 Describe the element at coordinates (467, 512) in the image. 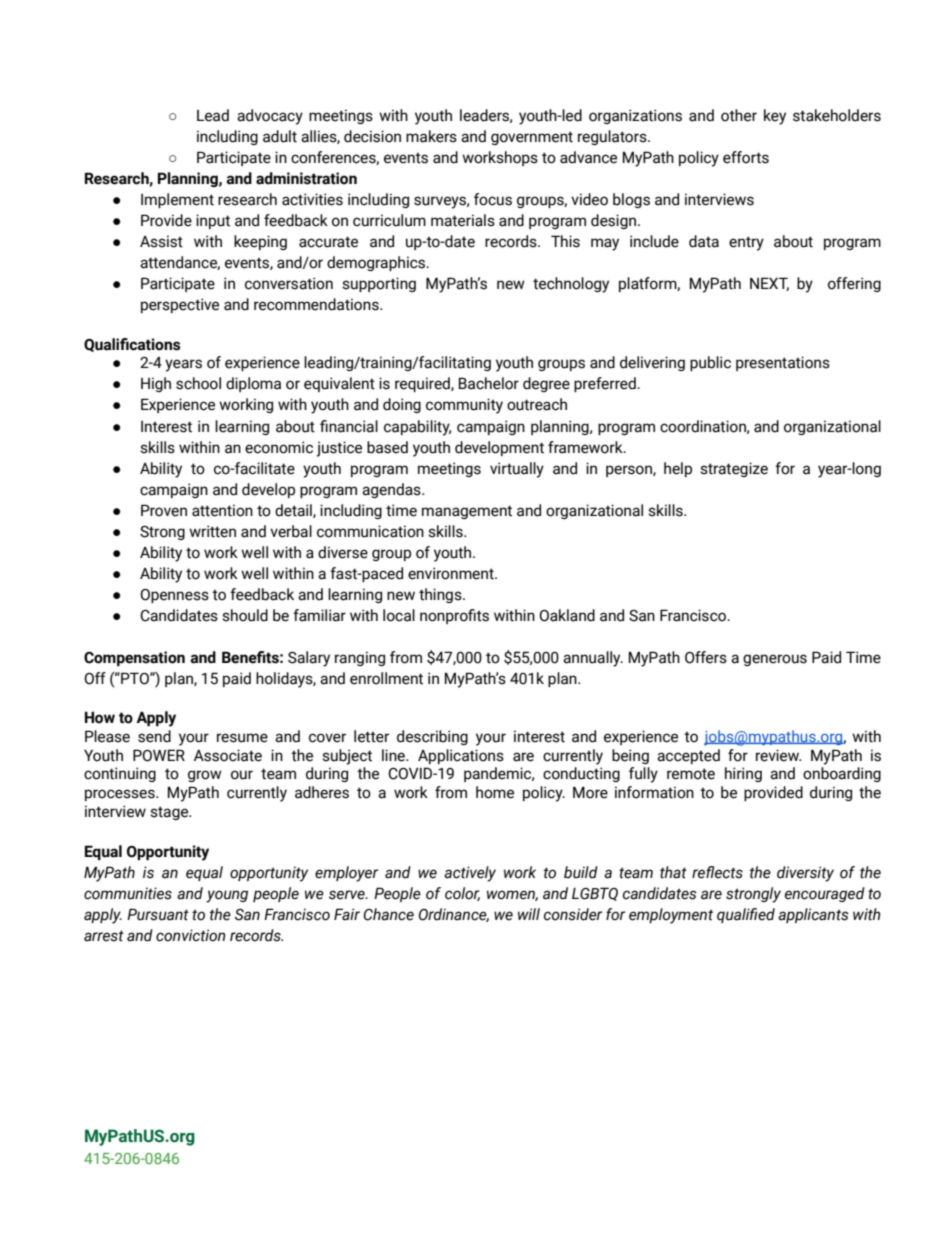

I see `management` at that location.
